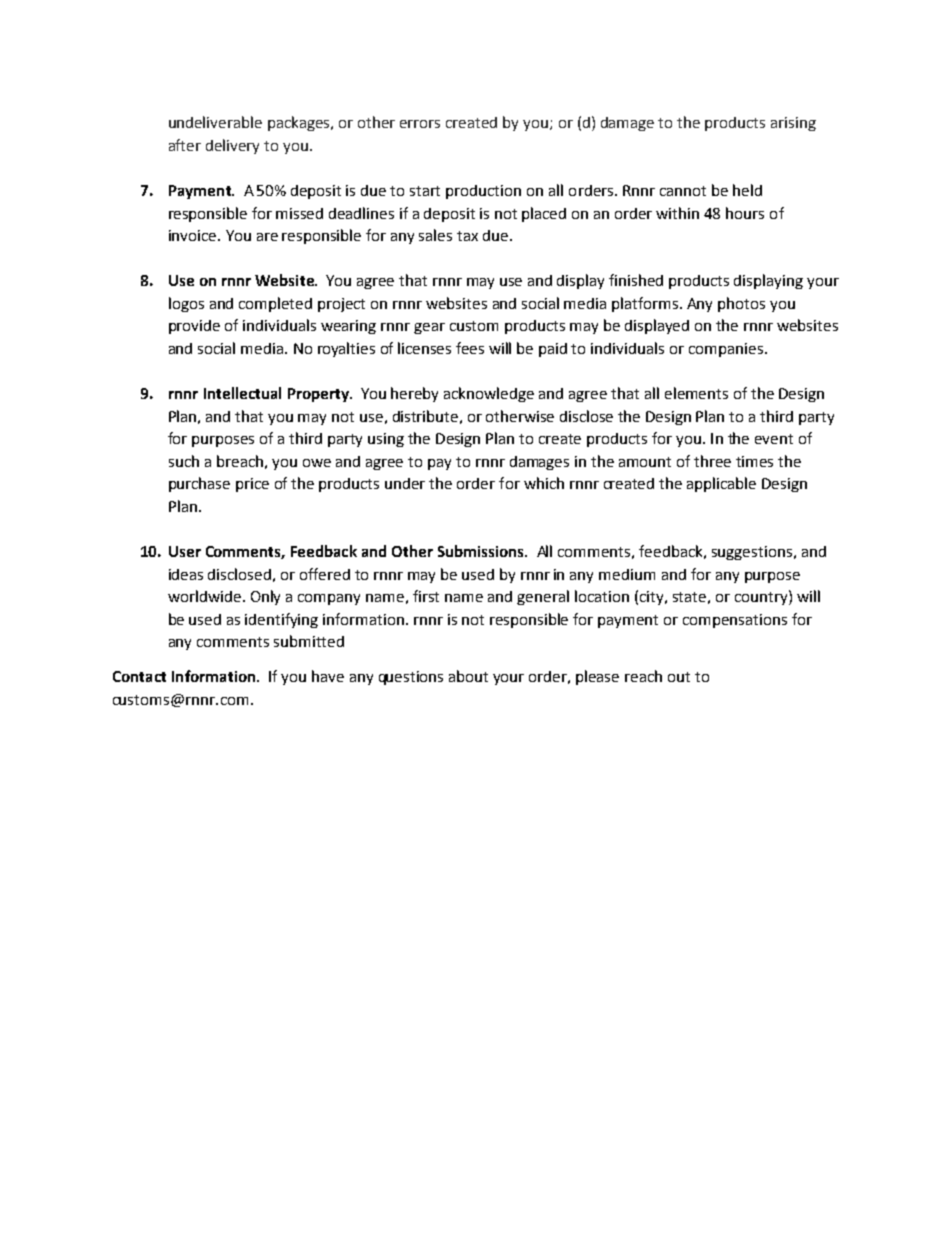 This image has width=952, height=1233. I want to click on Intellectual, so click(242, 393).
